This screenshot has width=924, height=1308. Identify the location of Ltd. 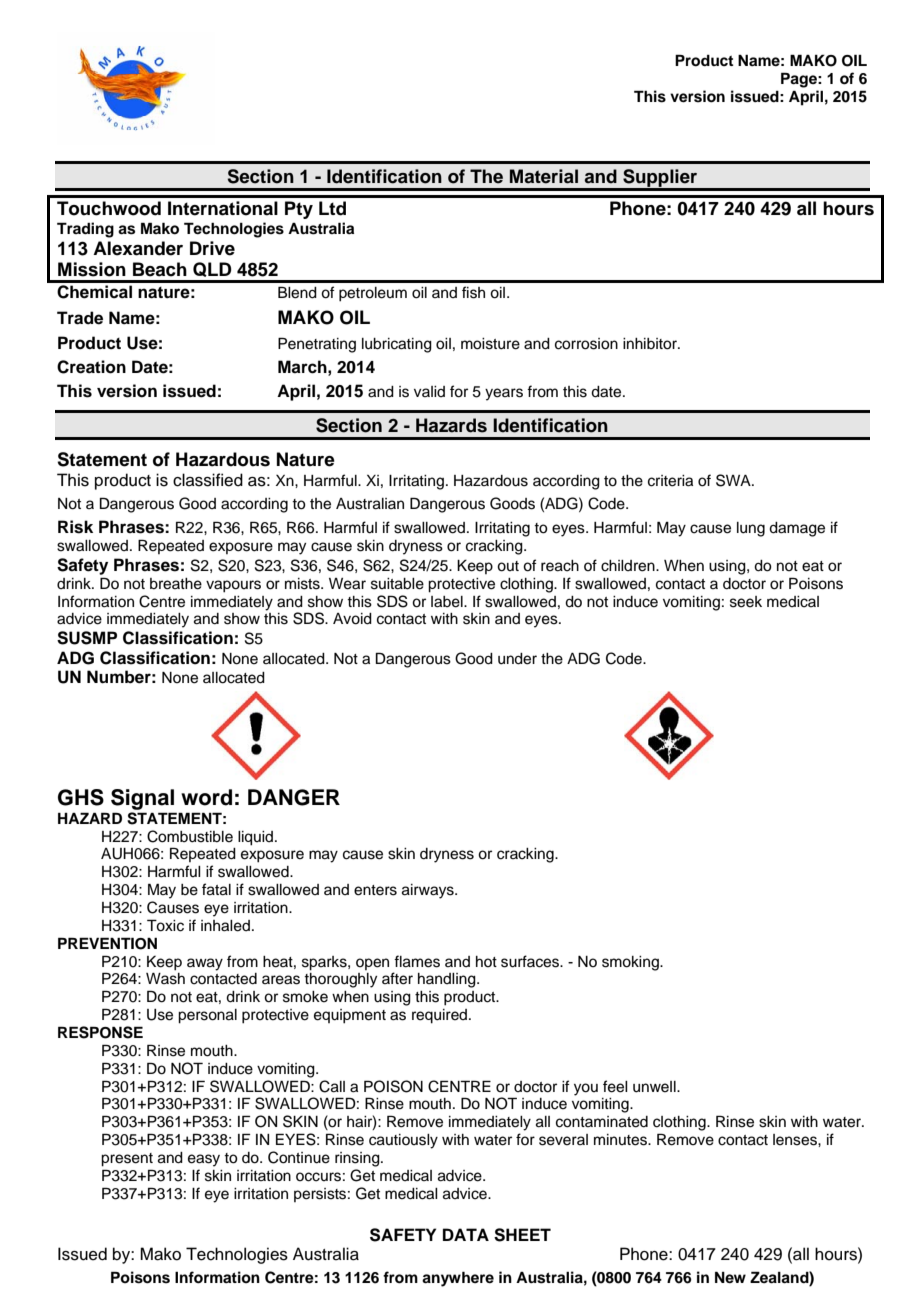
(332, 208).
